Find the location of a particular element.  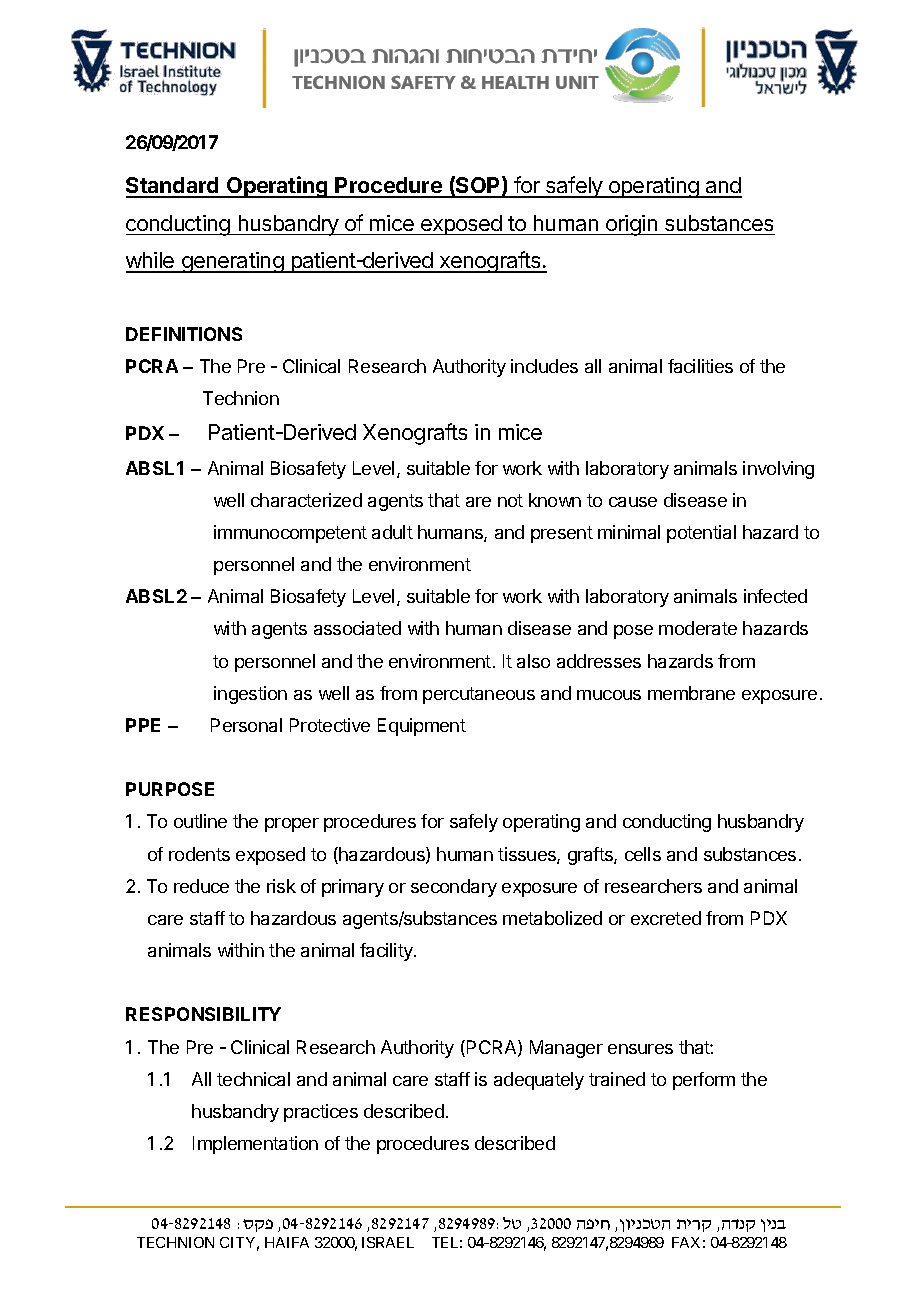

potential is located at coordinates (701, 534).
